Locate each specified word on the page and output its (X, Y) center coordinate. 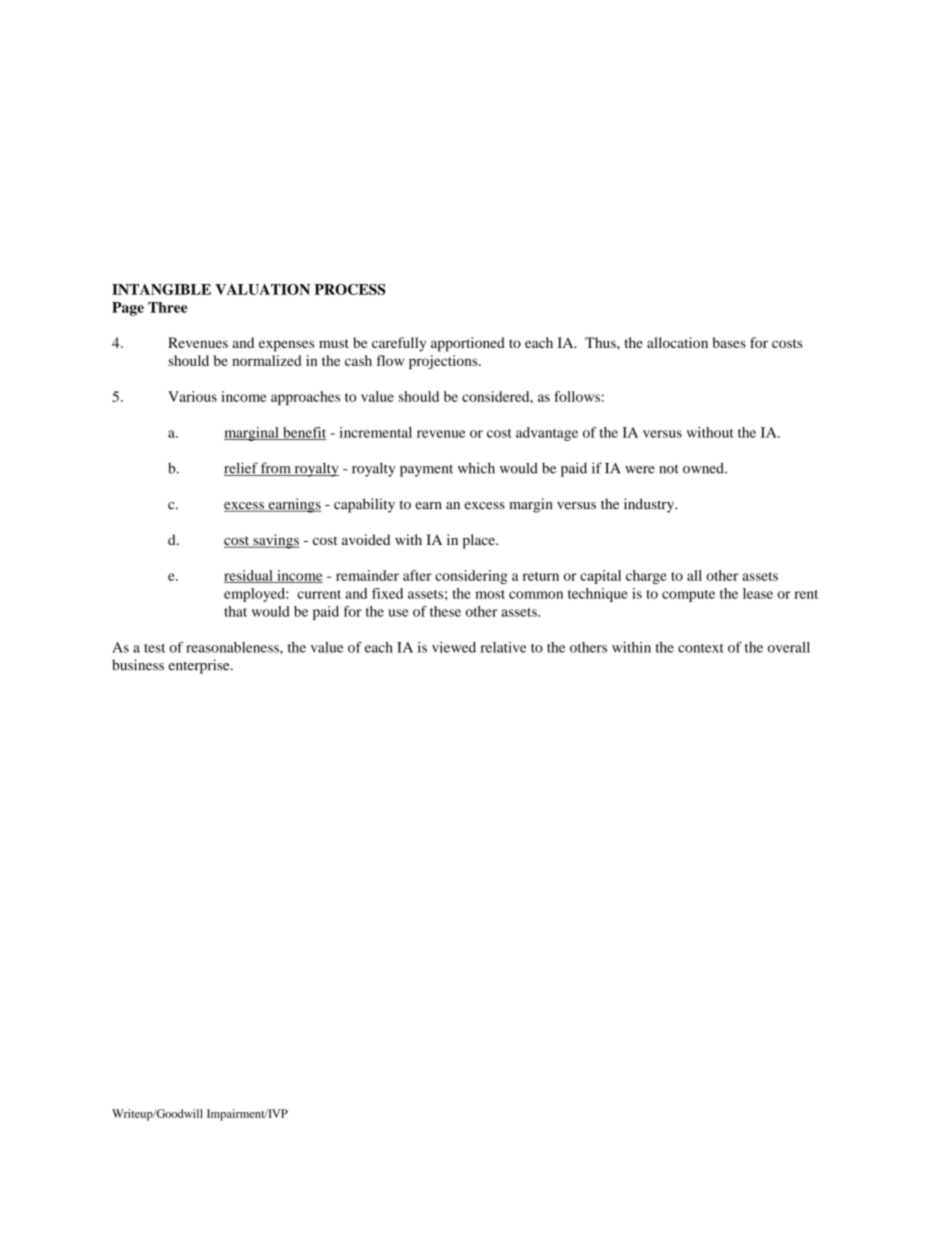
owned (704, 468)
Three (167, 307)
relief (242, 469)
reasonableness (233, 647)
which (476, 468)
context (701, 648)
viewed (454, 647)
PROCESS (349, 289)
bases (729, 342)
